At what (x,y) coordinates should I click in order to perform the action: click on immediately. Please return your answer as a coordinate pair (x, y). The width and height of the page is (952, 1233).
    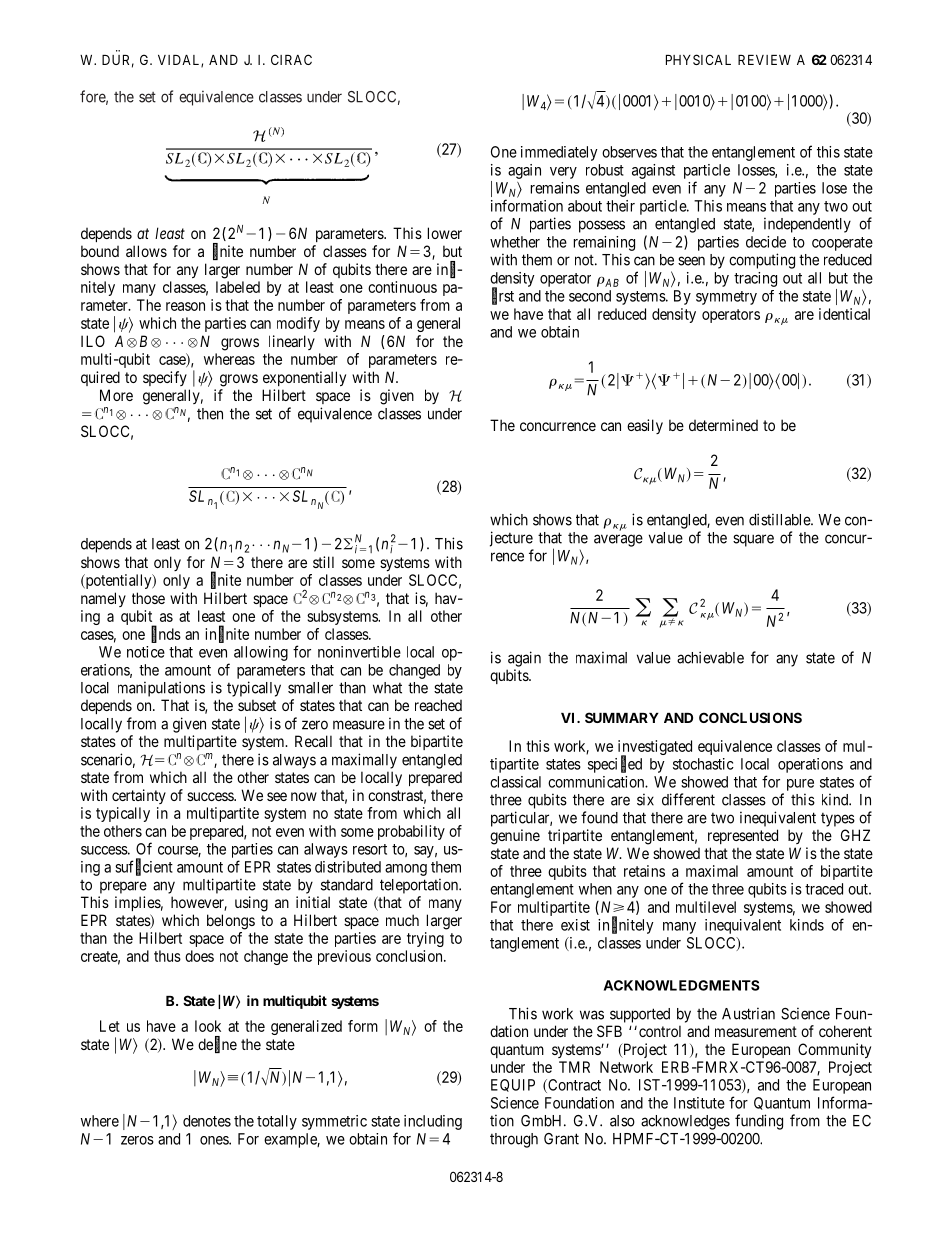
    Looking at the image, I should click on (559, 153).
